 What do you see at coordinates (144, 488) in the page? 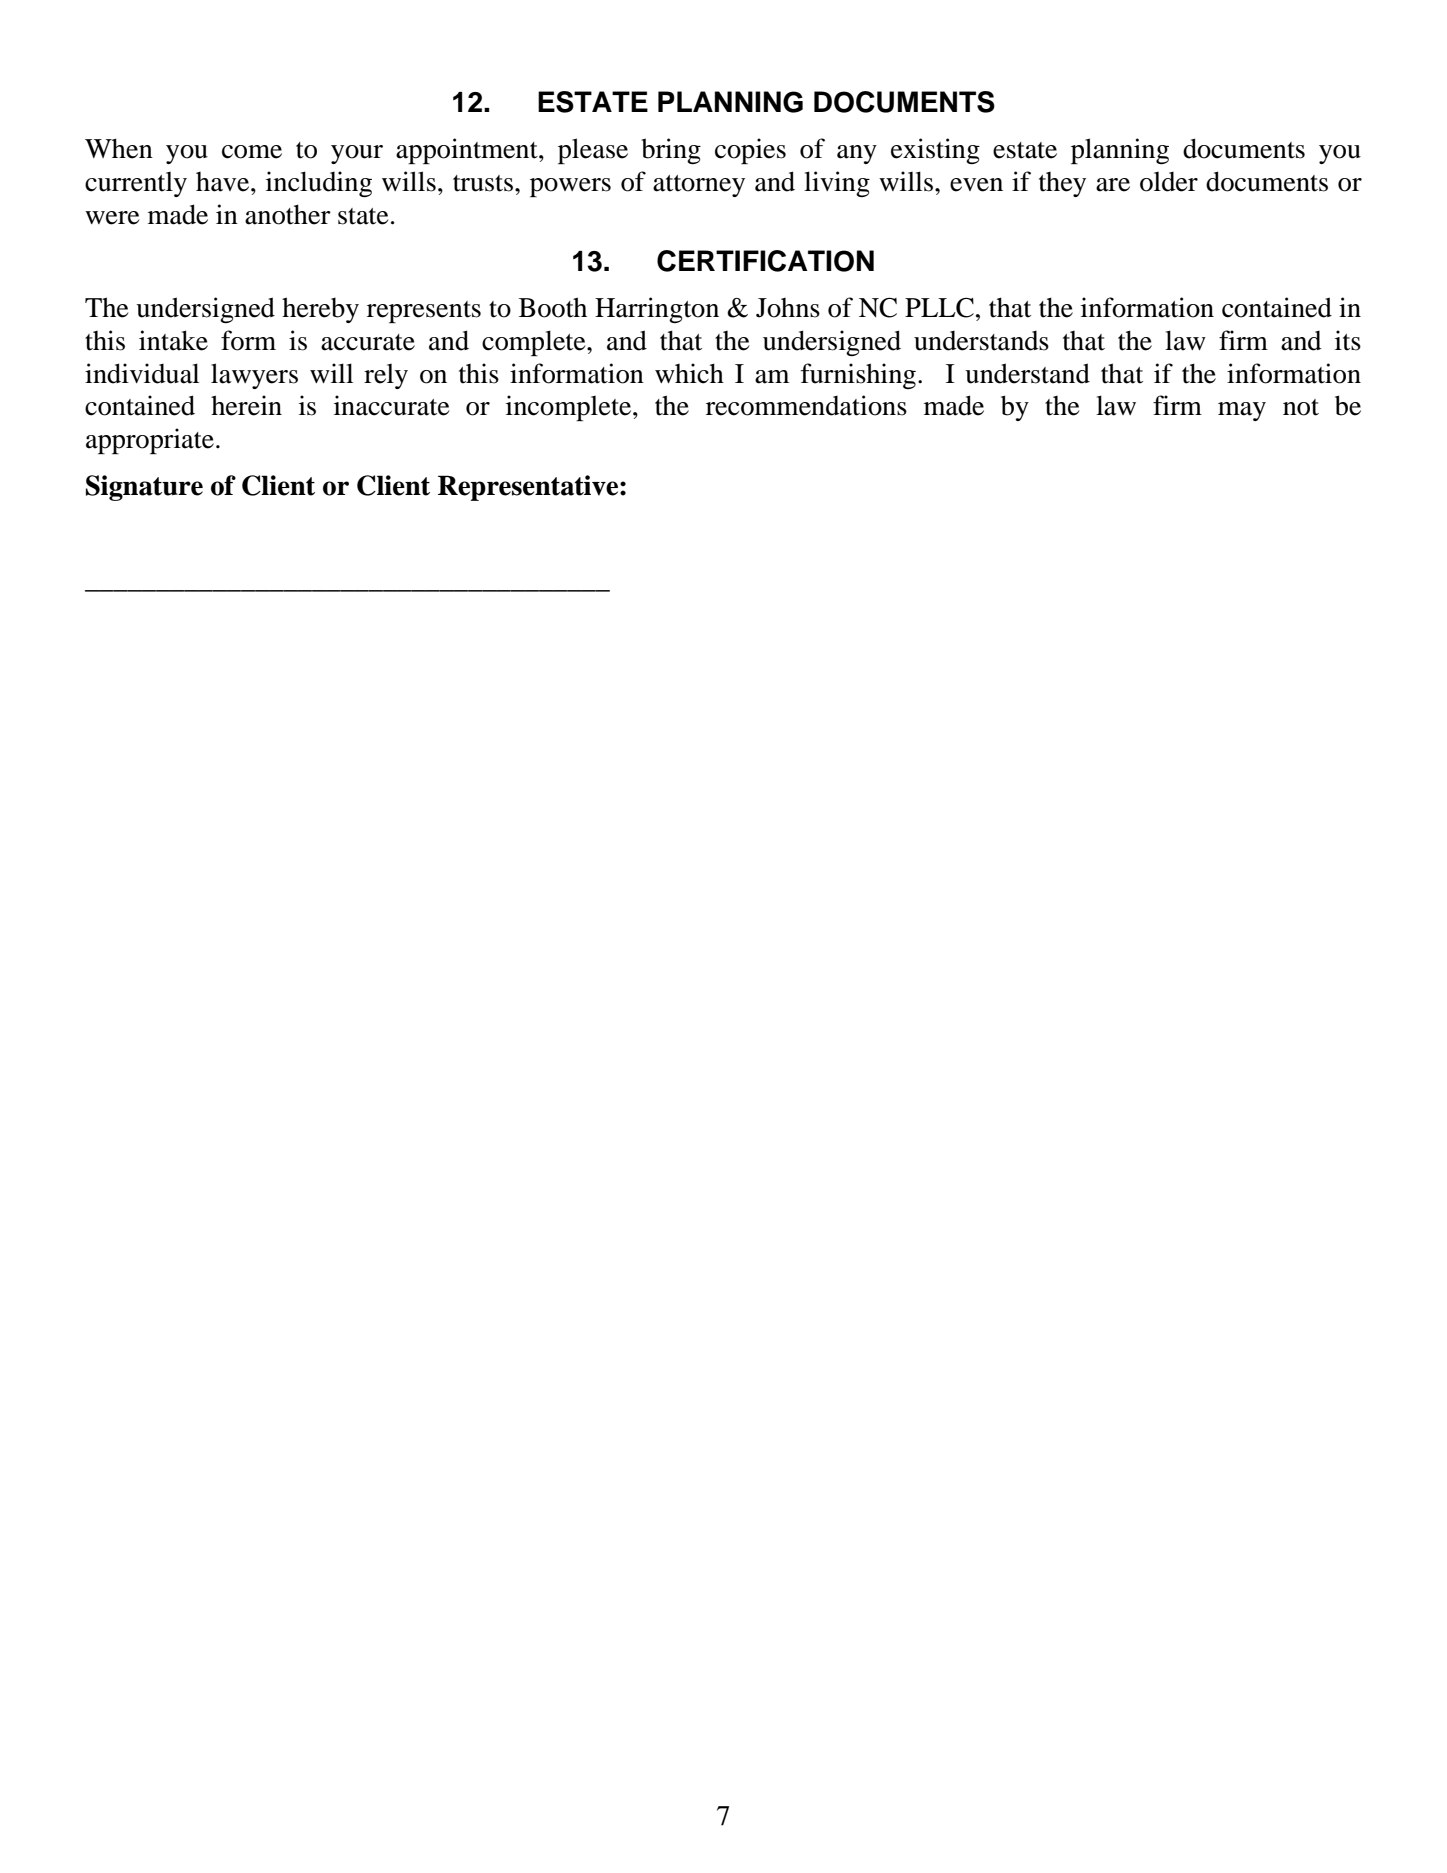
I see `Signature` at bounding box center [144, 488].
